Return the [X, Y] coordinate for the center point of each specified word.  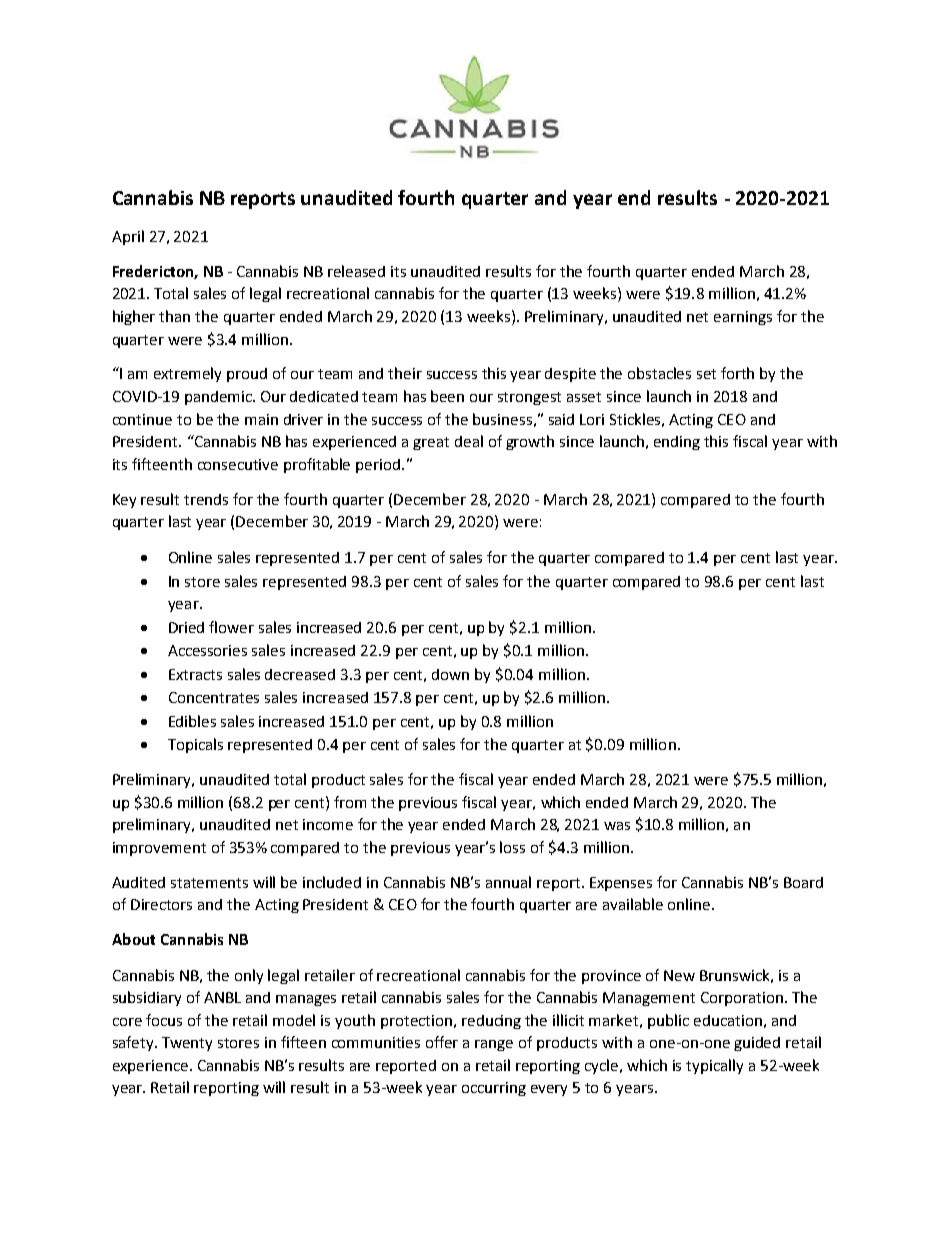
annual [508, 882]
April [128, 237]
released [356, 271]
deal [469, 441]
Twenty [187, 1044]
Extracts [195, 674]
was [617, 826]
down [450, 674]
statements [209, 883]
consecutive [238, 464]
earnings [743, 318]
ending [677, 443]
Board [803, 882]
